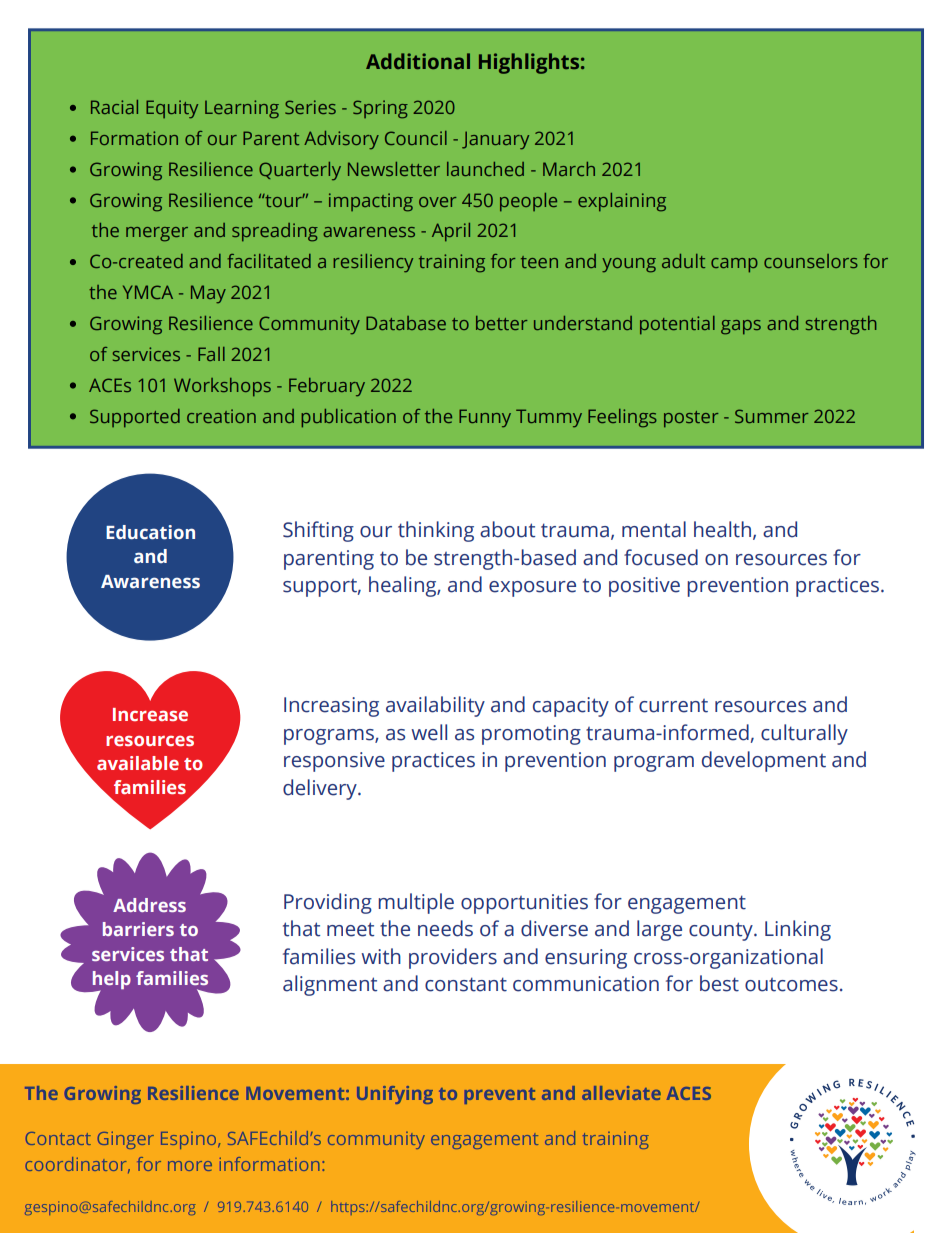 This screenshot has width=952, height=1233. Describe the element at coordinates (395, 1095) in the screenshot. I see `Unifying` at that location.
